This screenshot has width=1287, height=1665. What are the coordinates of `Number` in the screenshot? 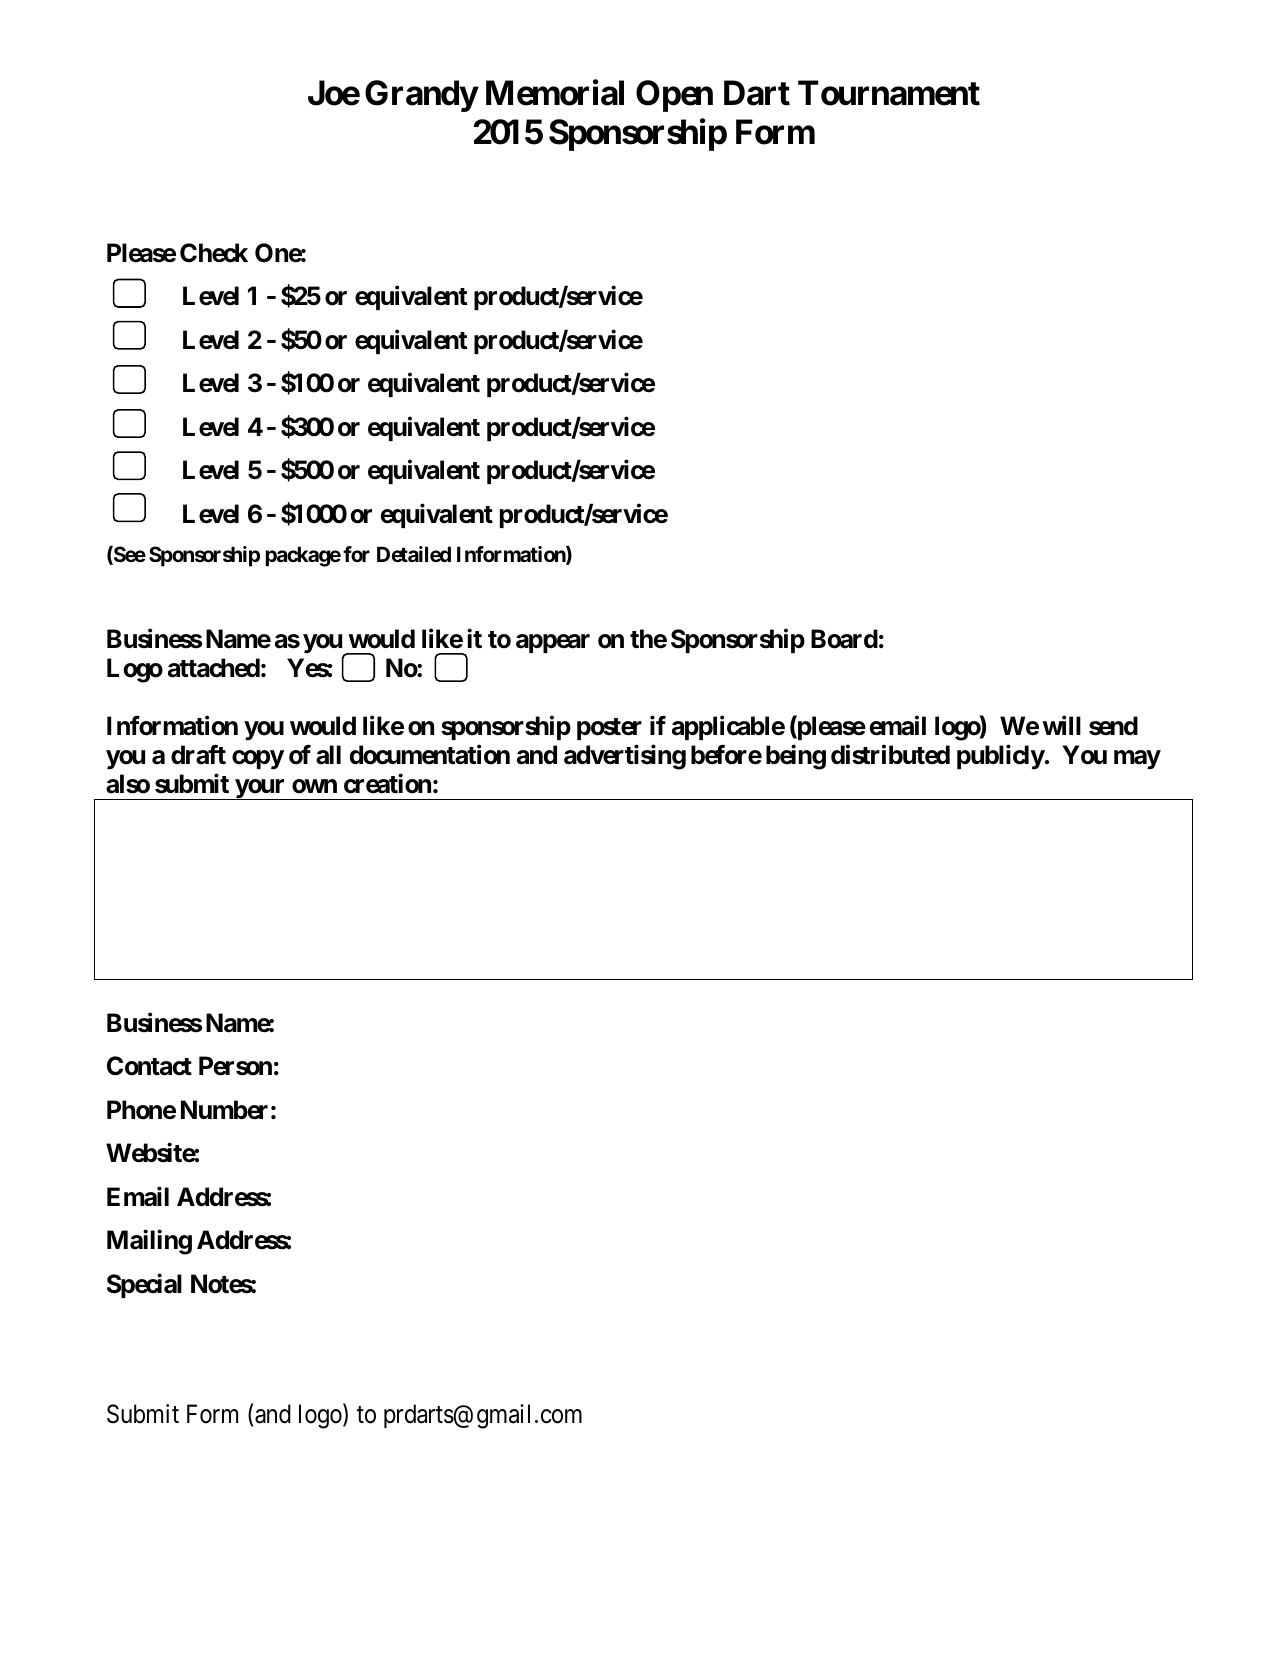 It's located at (224, 1110).
